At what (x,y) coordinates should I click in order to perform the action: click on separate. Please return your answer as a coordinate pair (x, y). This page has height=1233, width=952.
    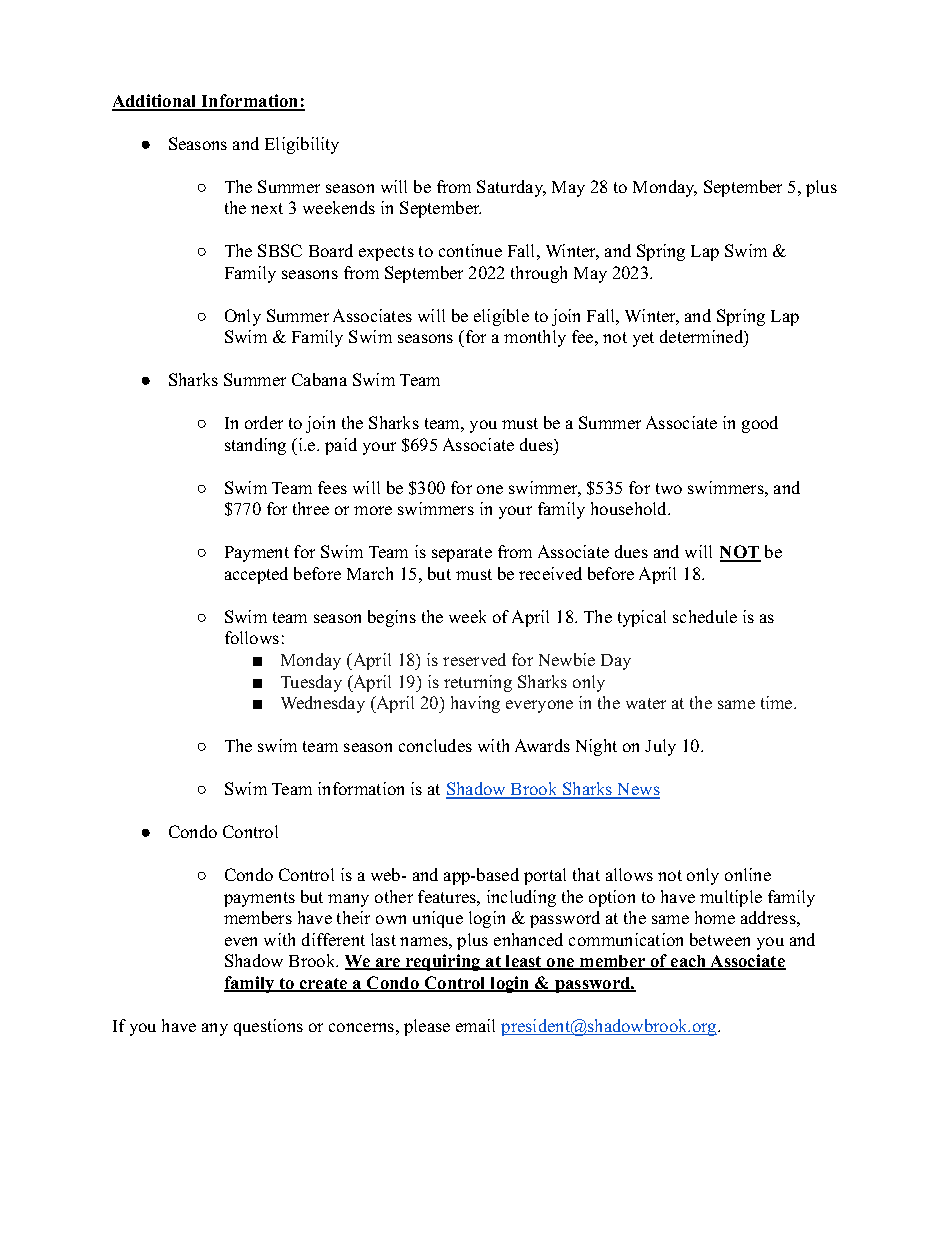
    Looking at the image, I should click on (462, 554).
